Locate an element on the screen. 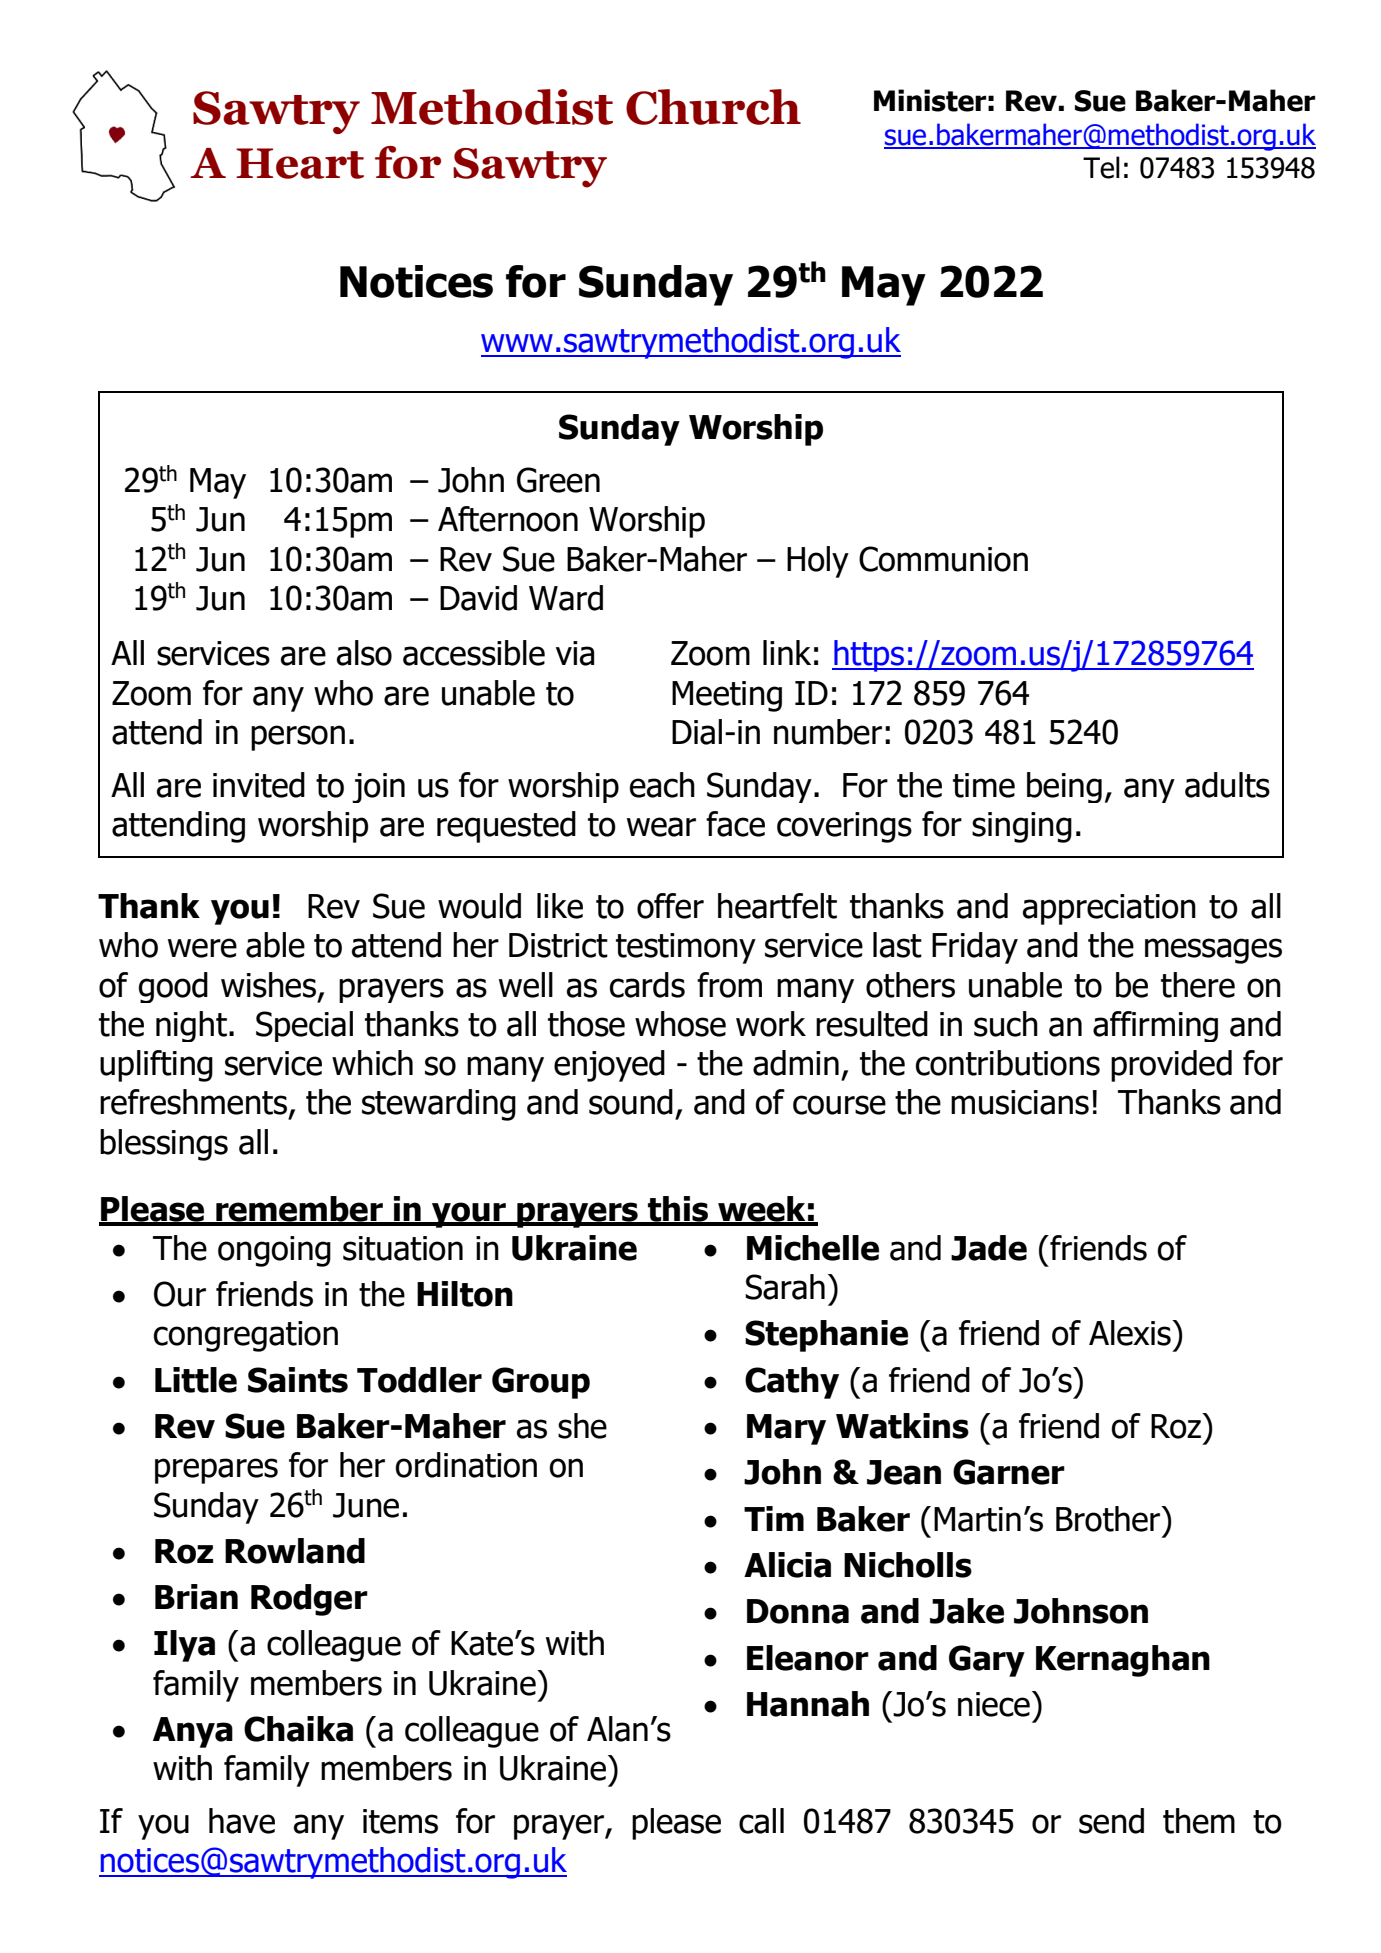 The width and height of the screenshot is (1381, 1953). being is located at coordinates (1064, 787).
